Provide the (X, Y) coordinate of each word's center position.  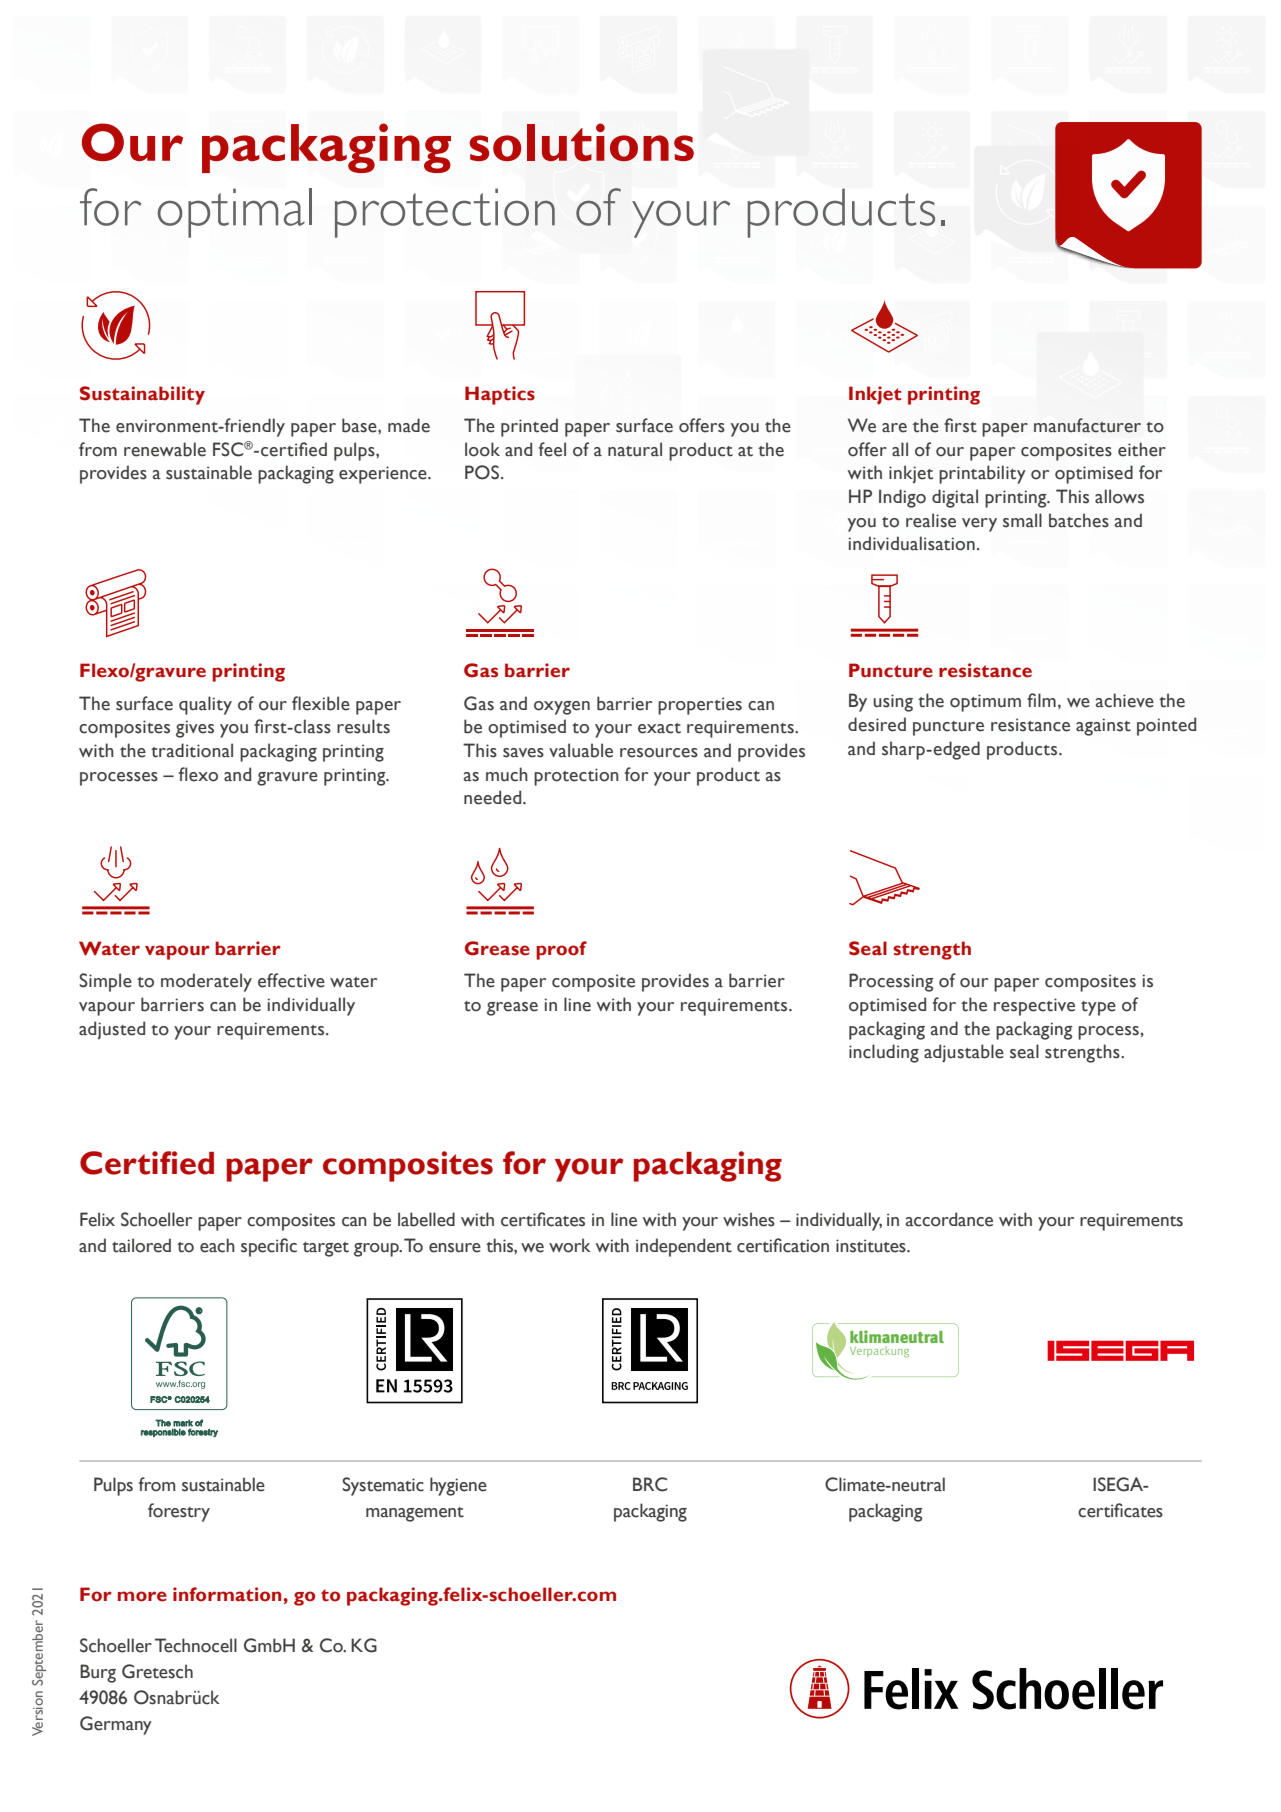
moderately (206, 982)
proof (561, 950)
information (227, 1594)
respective (1034, 1007)
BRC (650, 1484)
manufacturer (1087, 425)
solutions (582, 142)
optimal (235, 213)
